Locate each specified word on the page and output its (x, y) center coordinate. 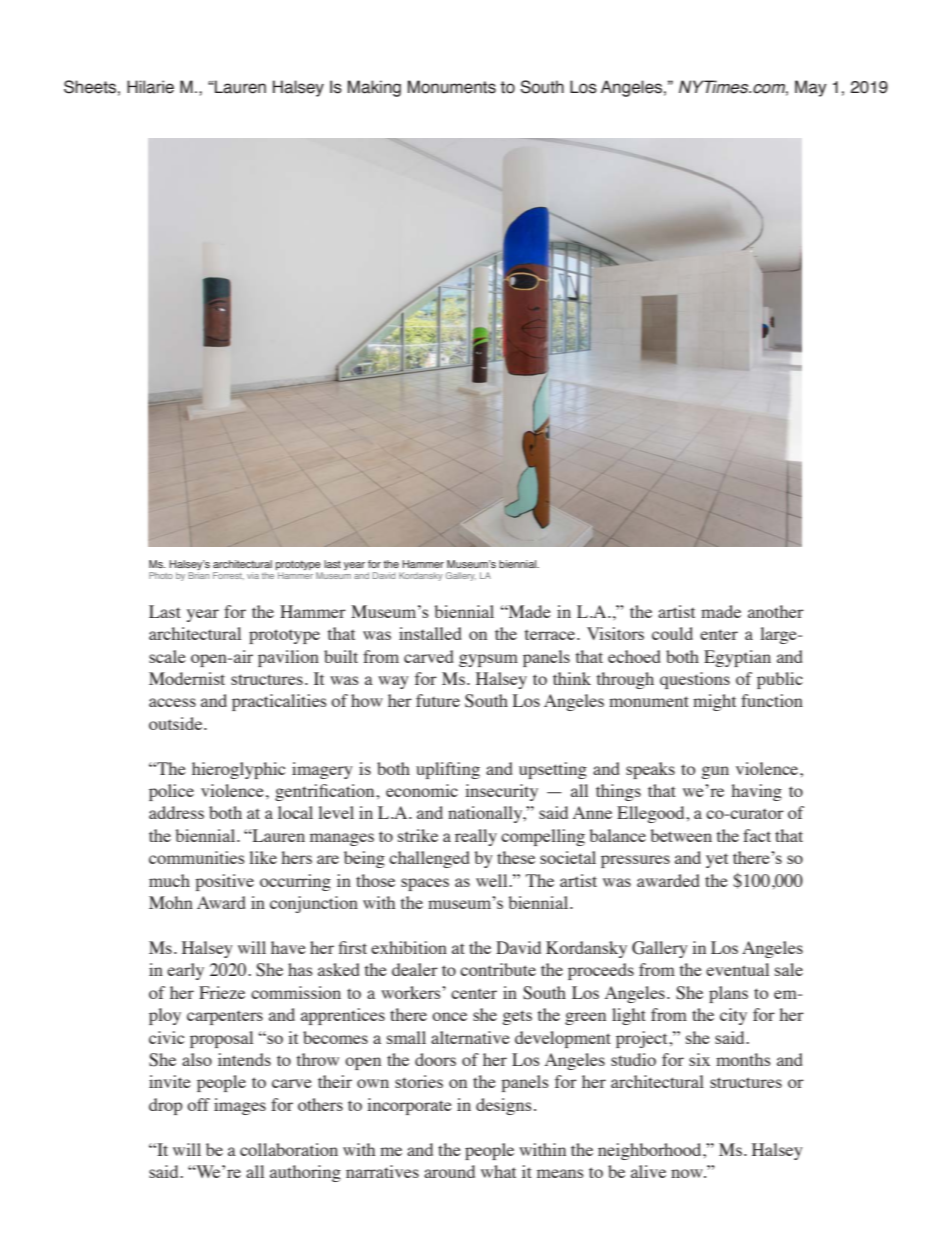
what (498, 1171)
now (688, 1173)
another (776, 611)
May (811, 88)
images (240, 1106)
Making (374, 88)
